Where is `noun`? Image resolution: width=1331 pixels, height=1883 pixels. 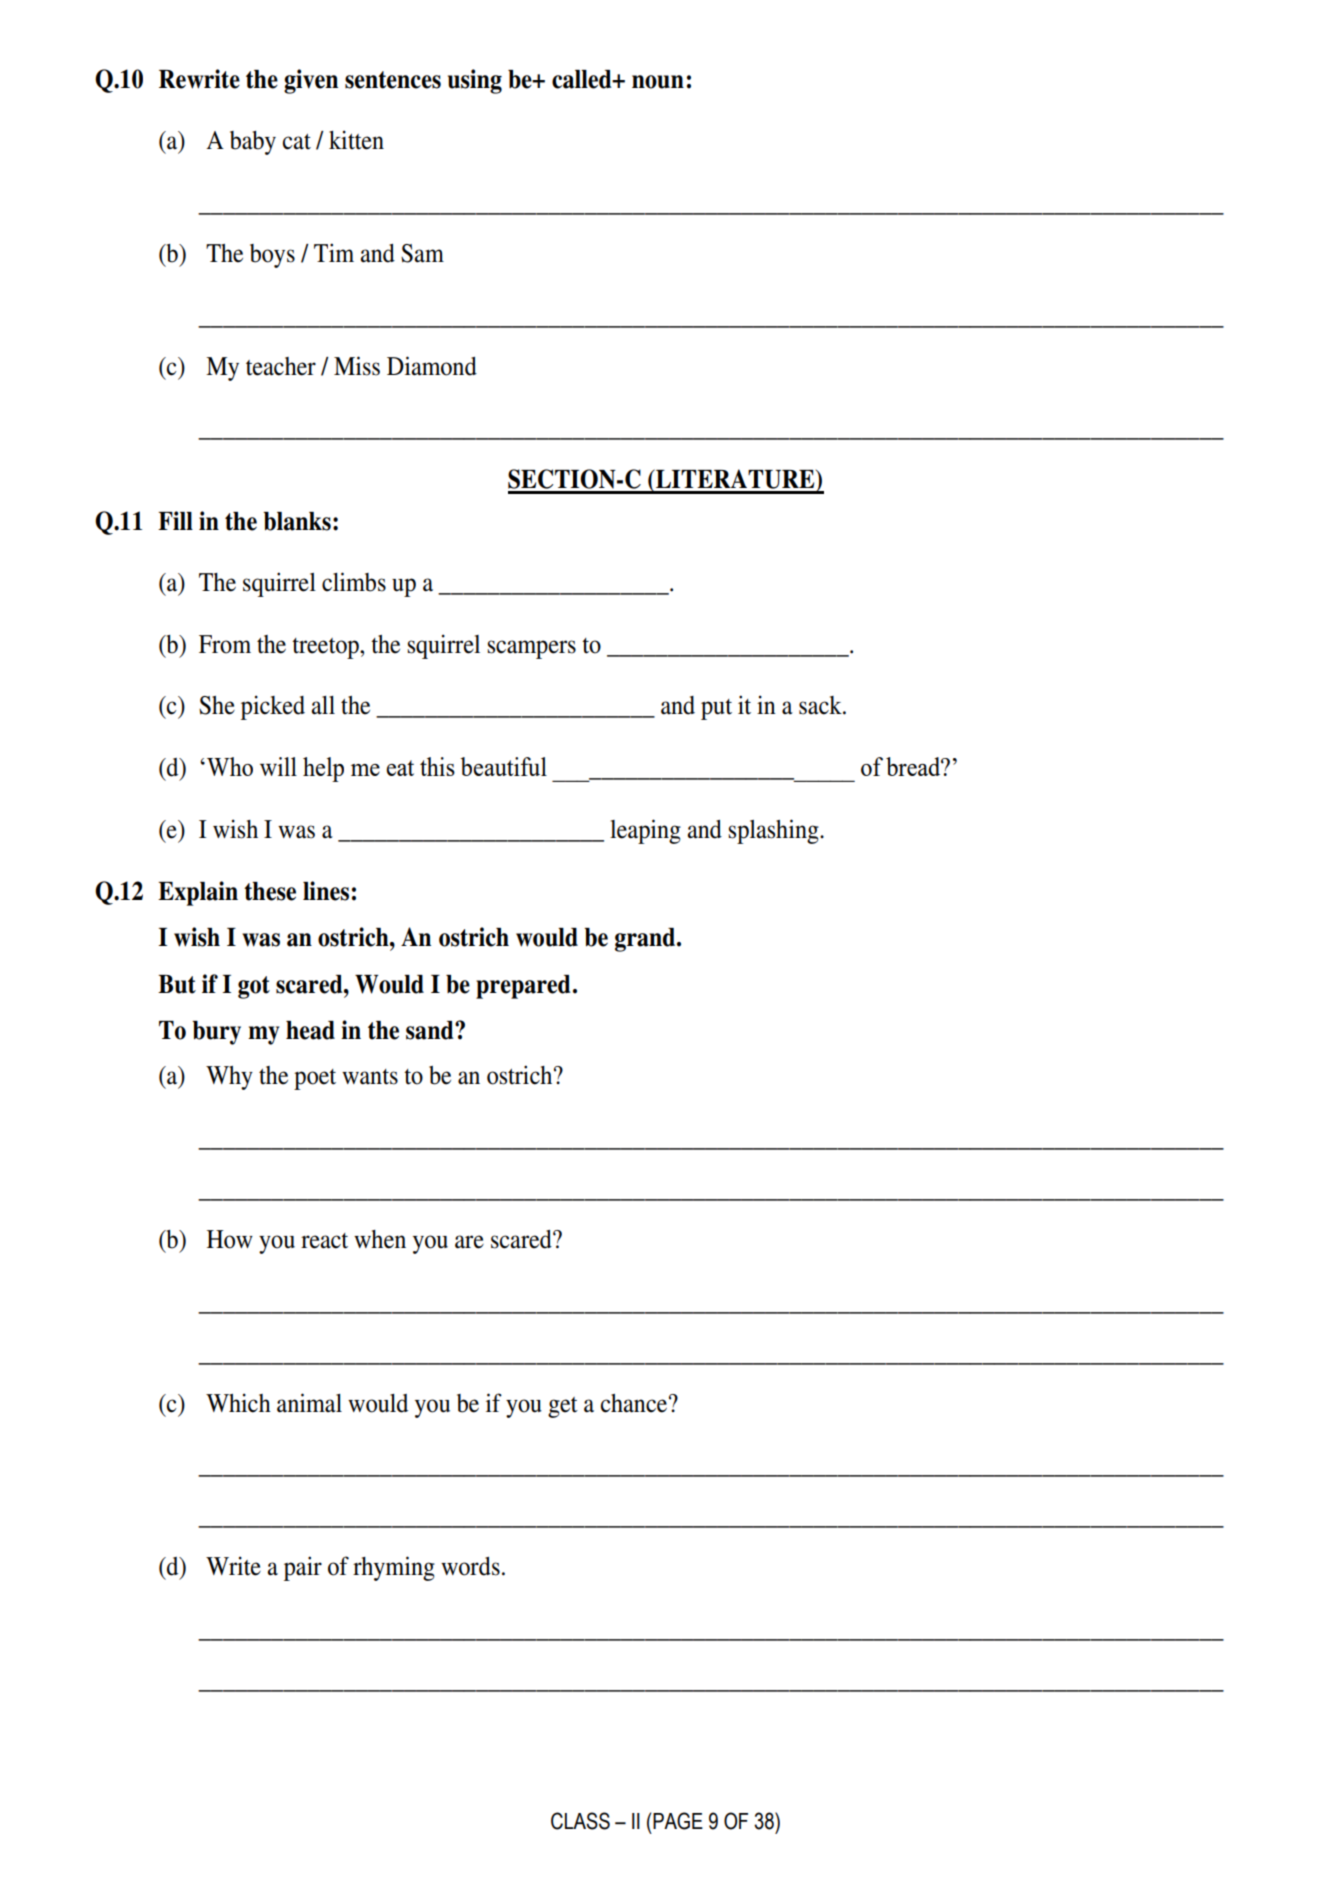 noun is located at coordinates (658, 82).
